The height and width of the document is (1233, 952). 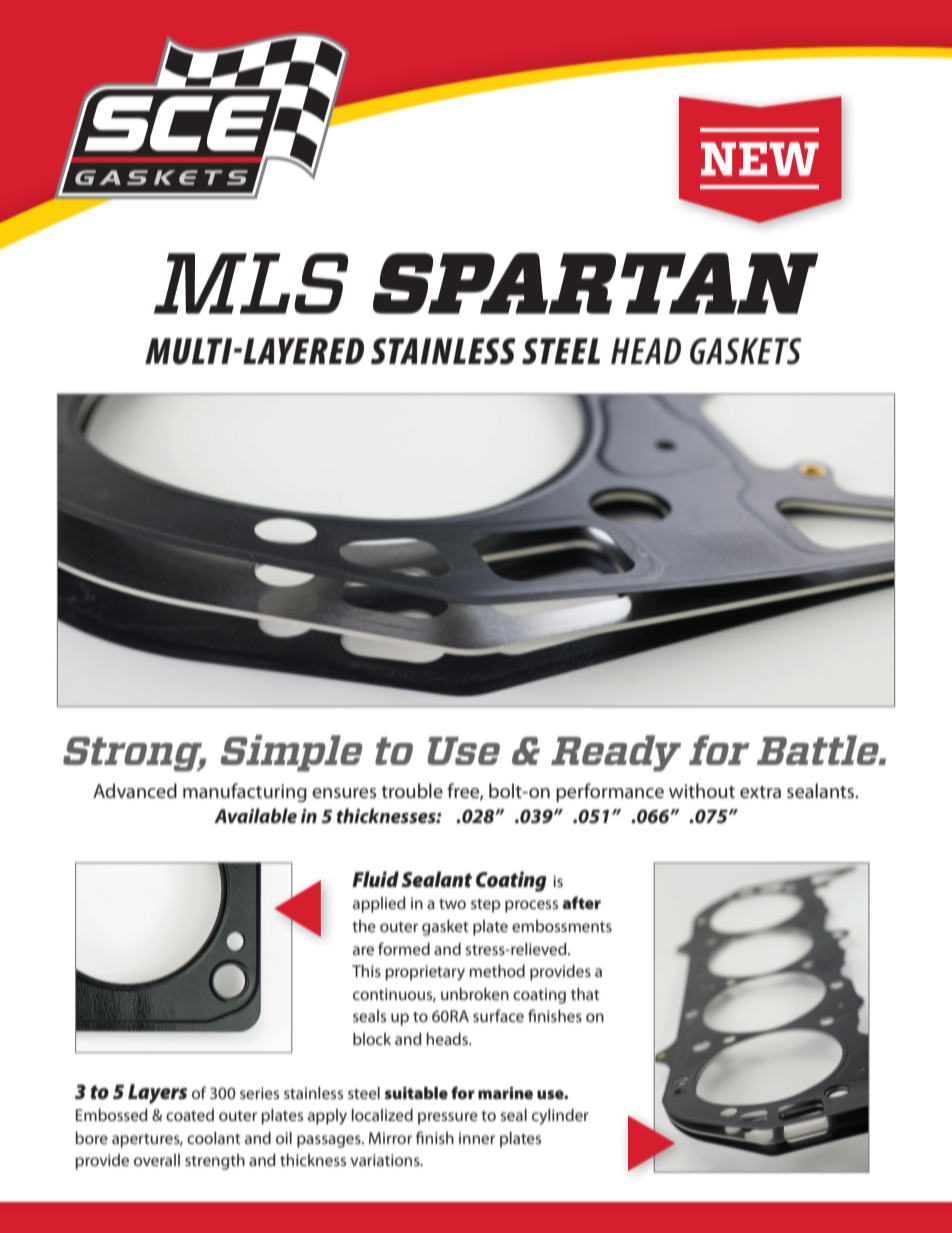 What do you see at coordinates (702, 790) in the document?
I see `without` at bounding box center [702, 790].
